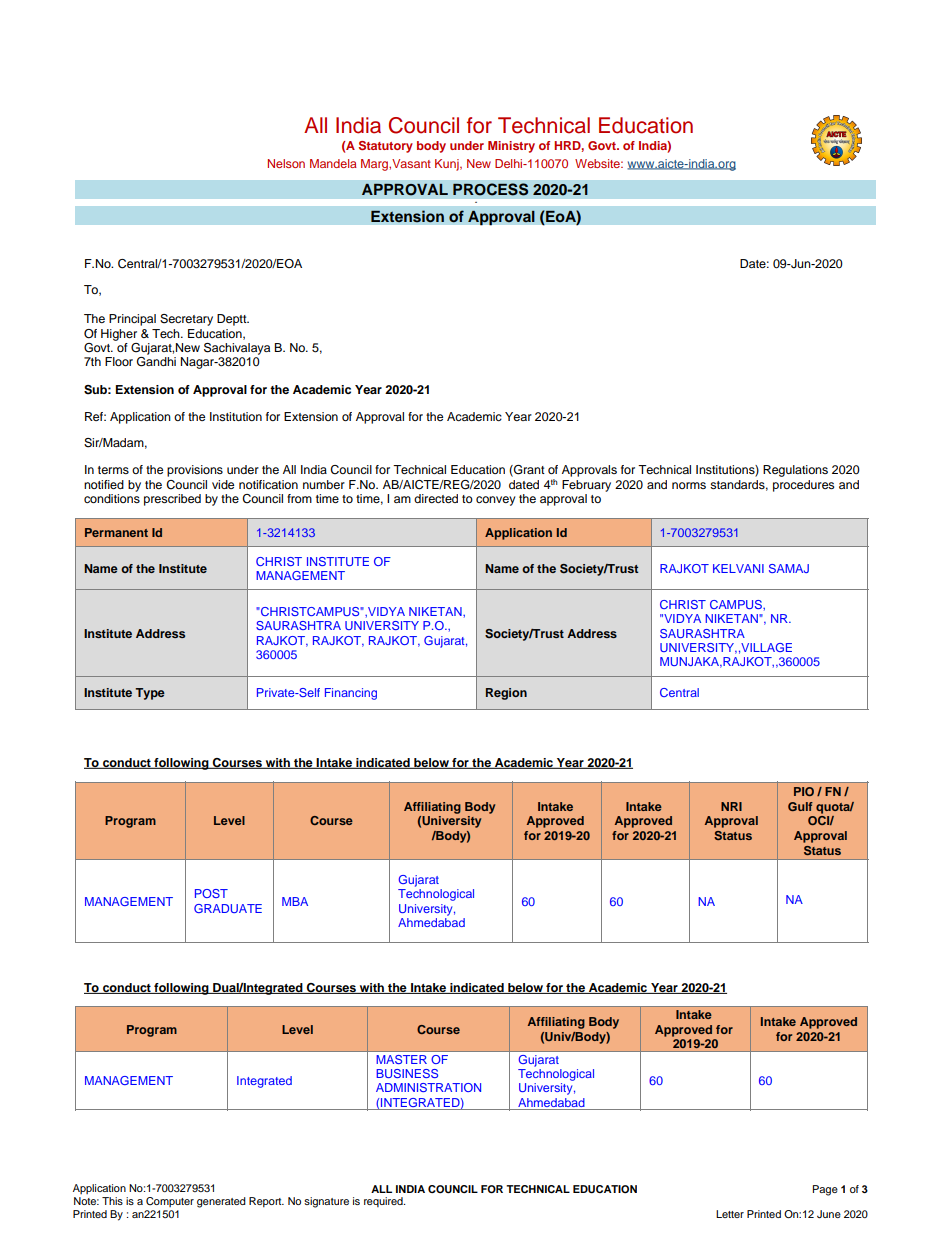  What do you see at coordinates (170, 1202) in the image?
I see `Computer` at bounding box center [170, 1202].
